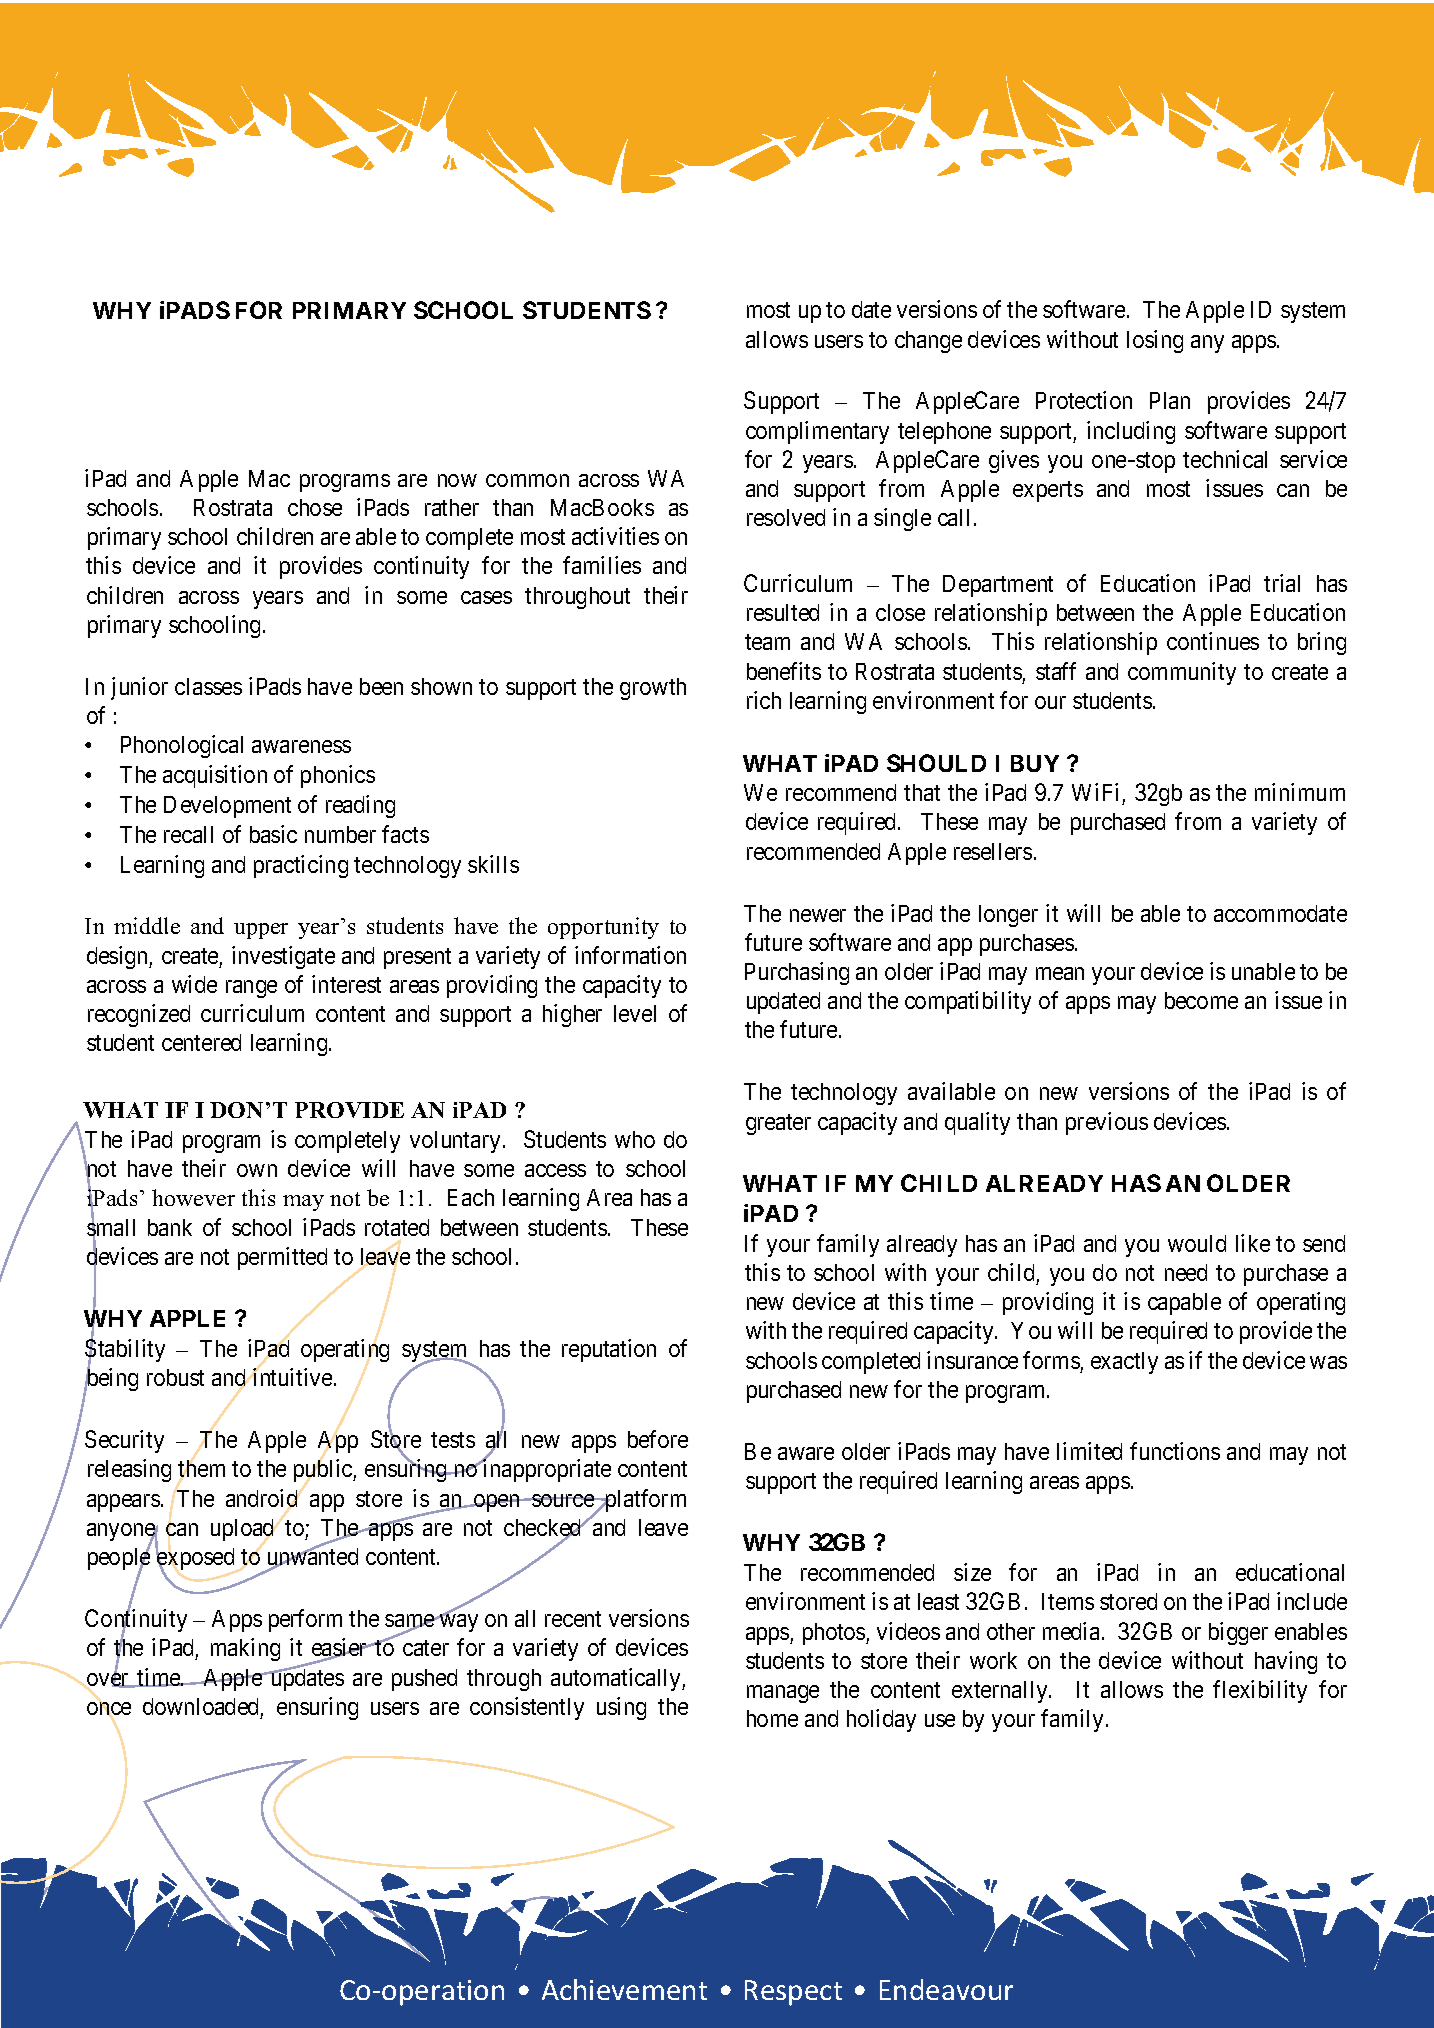  What do you see at coordinates (1175, 1451) in the image?
I see `functions` at bounding box center [1175, 1451].
